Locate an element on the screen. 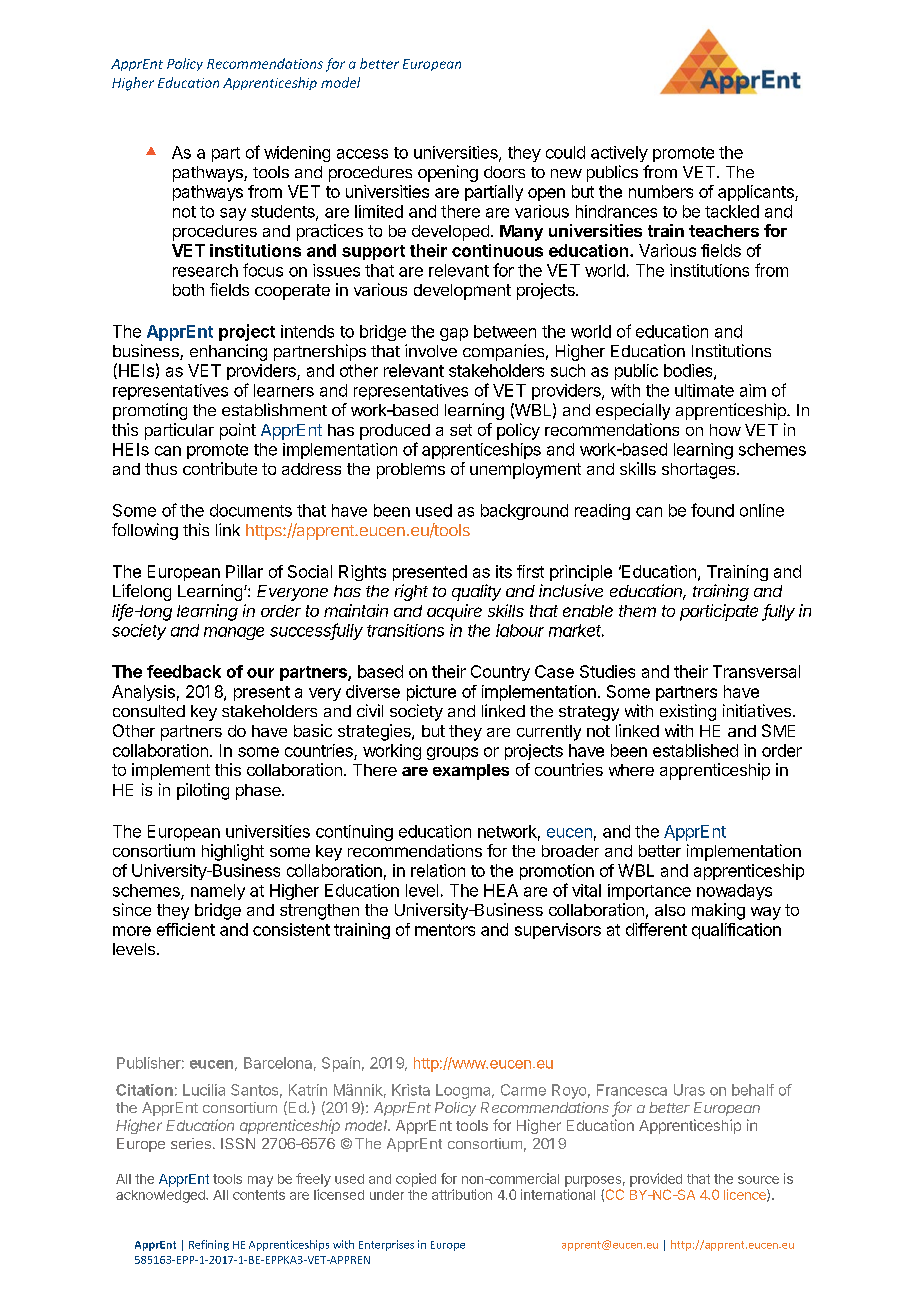  say is located at coordinates (233, 214).
